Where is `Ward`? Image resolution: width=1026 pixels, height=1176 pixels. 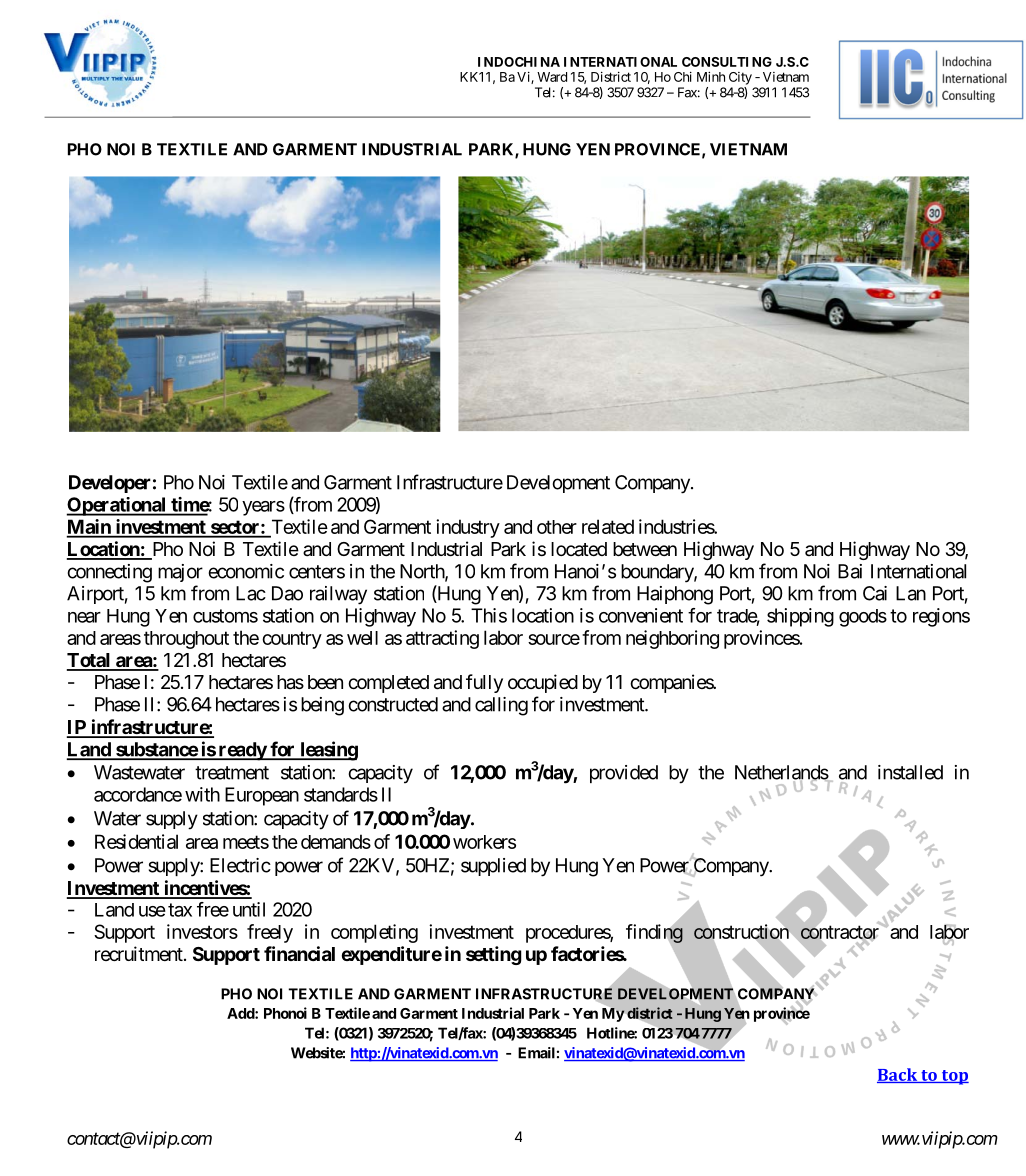 Ward is located at coordinates (552, 77).
